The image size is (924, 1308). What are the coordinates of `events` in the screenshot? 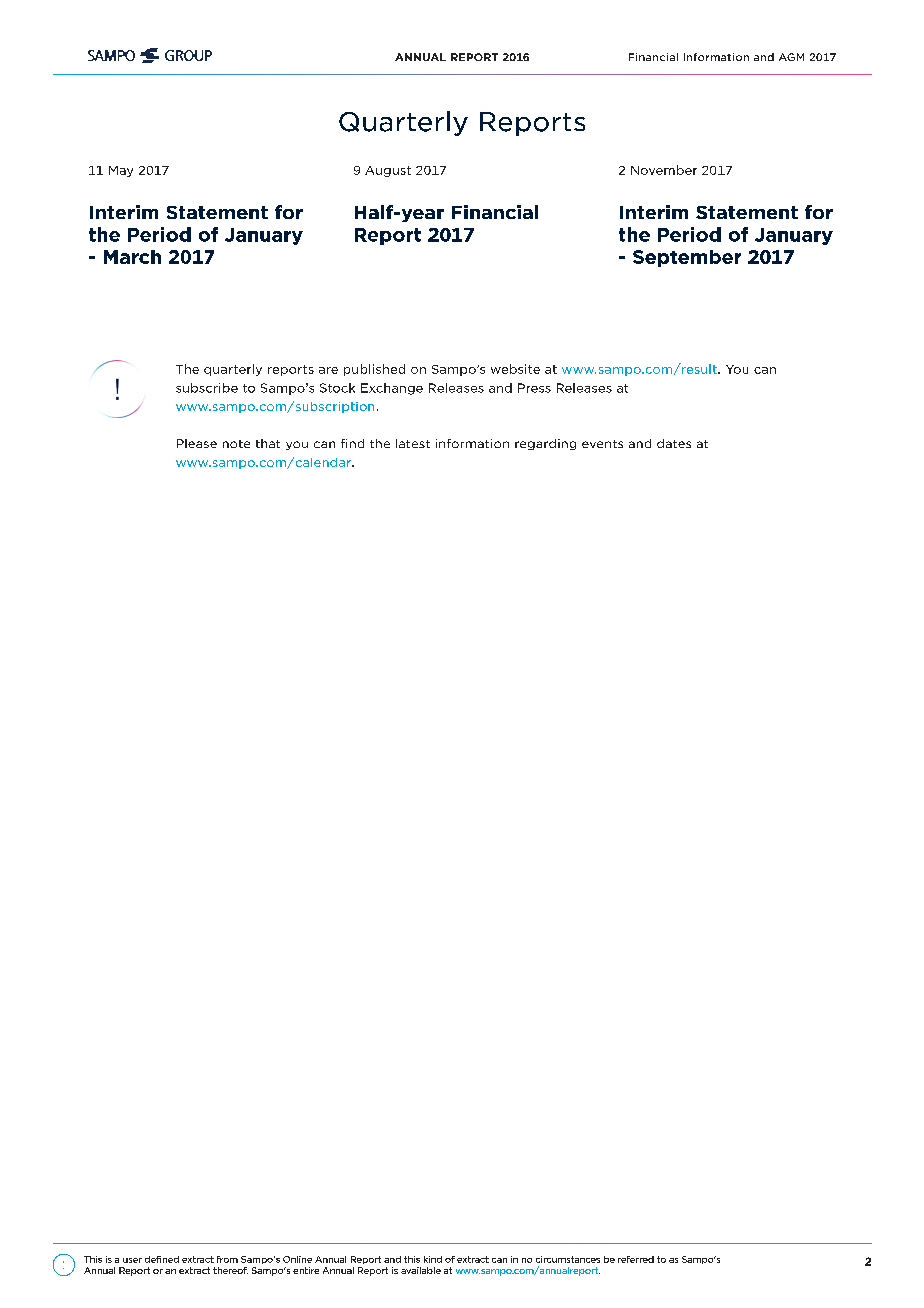 It's located at (602, 444).
